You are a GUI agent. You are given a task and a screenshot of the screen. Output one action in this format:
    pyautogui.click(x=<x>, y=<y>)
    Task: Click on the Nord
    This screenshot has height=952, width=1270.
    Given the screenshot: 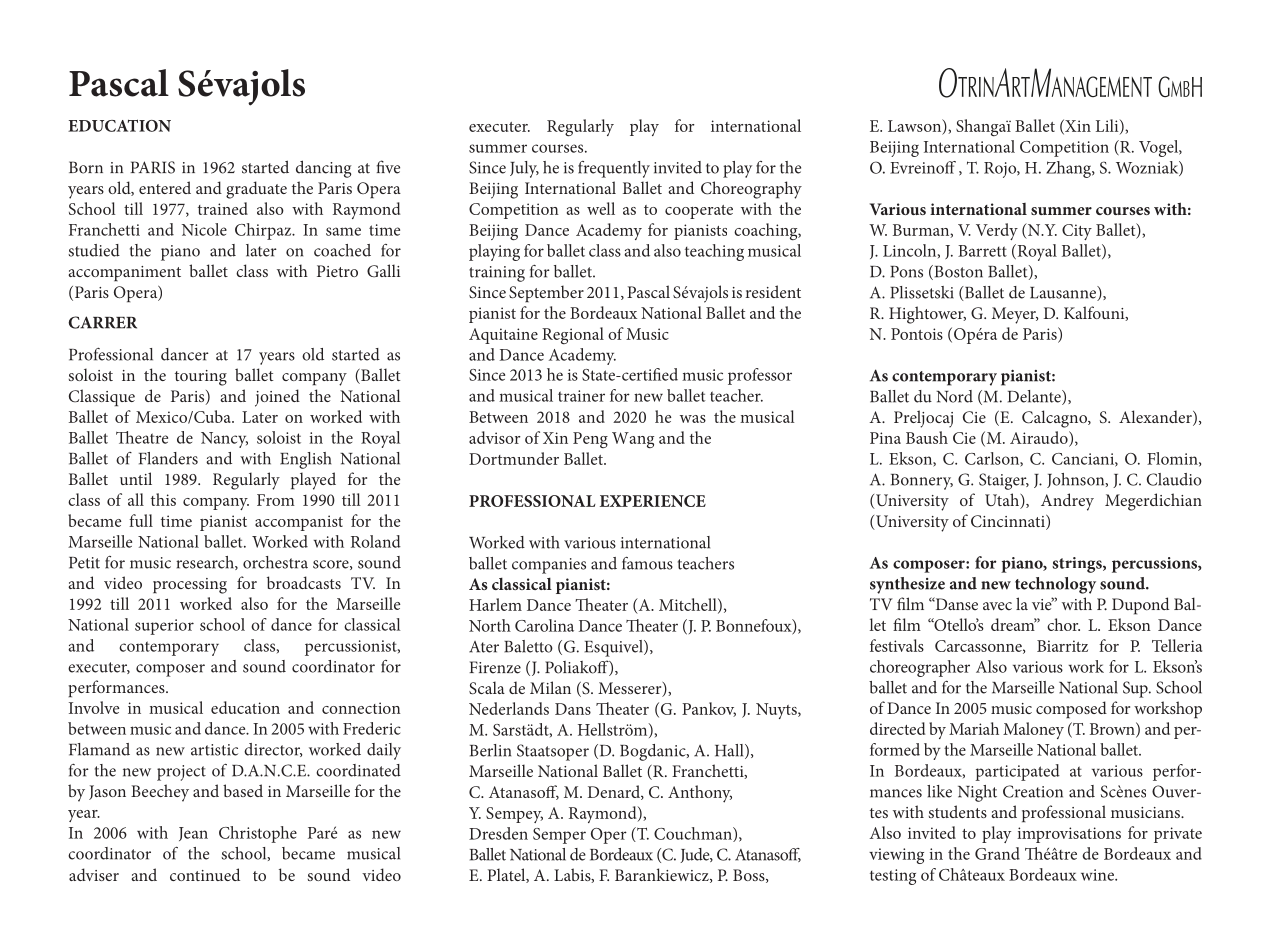 What is the action you would take?
    pyautogui.click(x=954, y=396)
